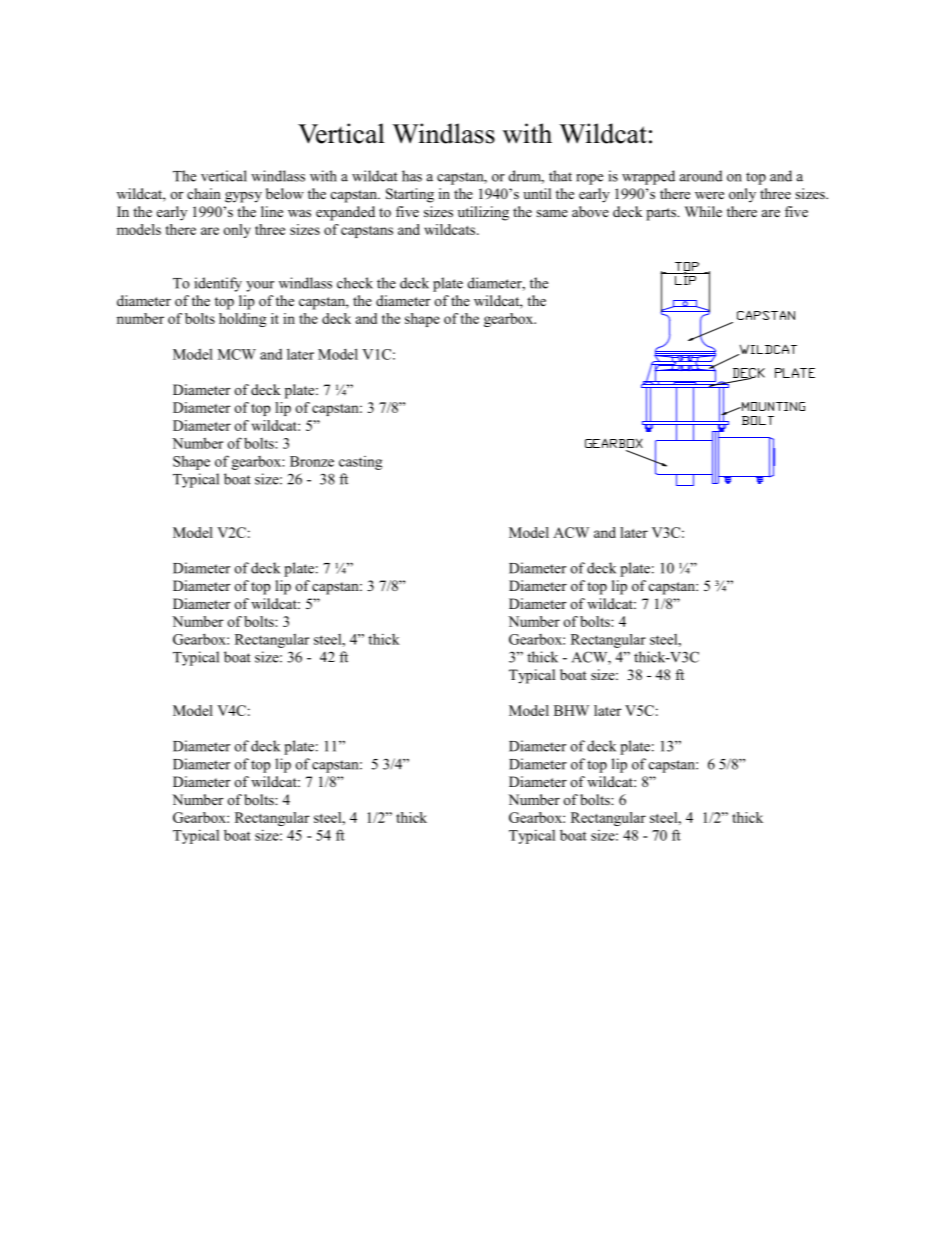 The image size is (952, 1233). What do you see at coordinates (242, 320) in the screenshot?
I see `holding` at bounding box center [242, 320].
